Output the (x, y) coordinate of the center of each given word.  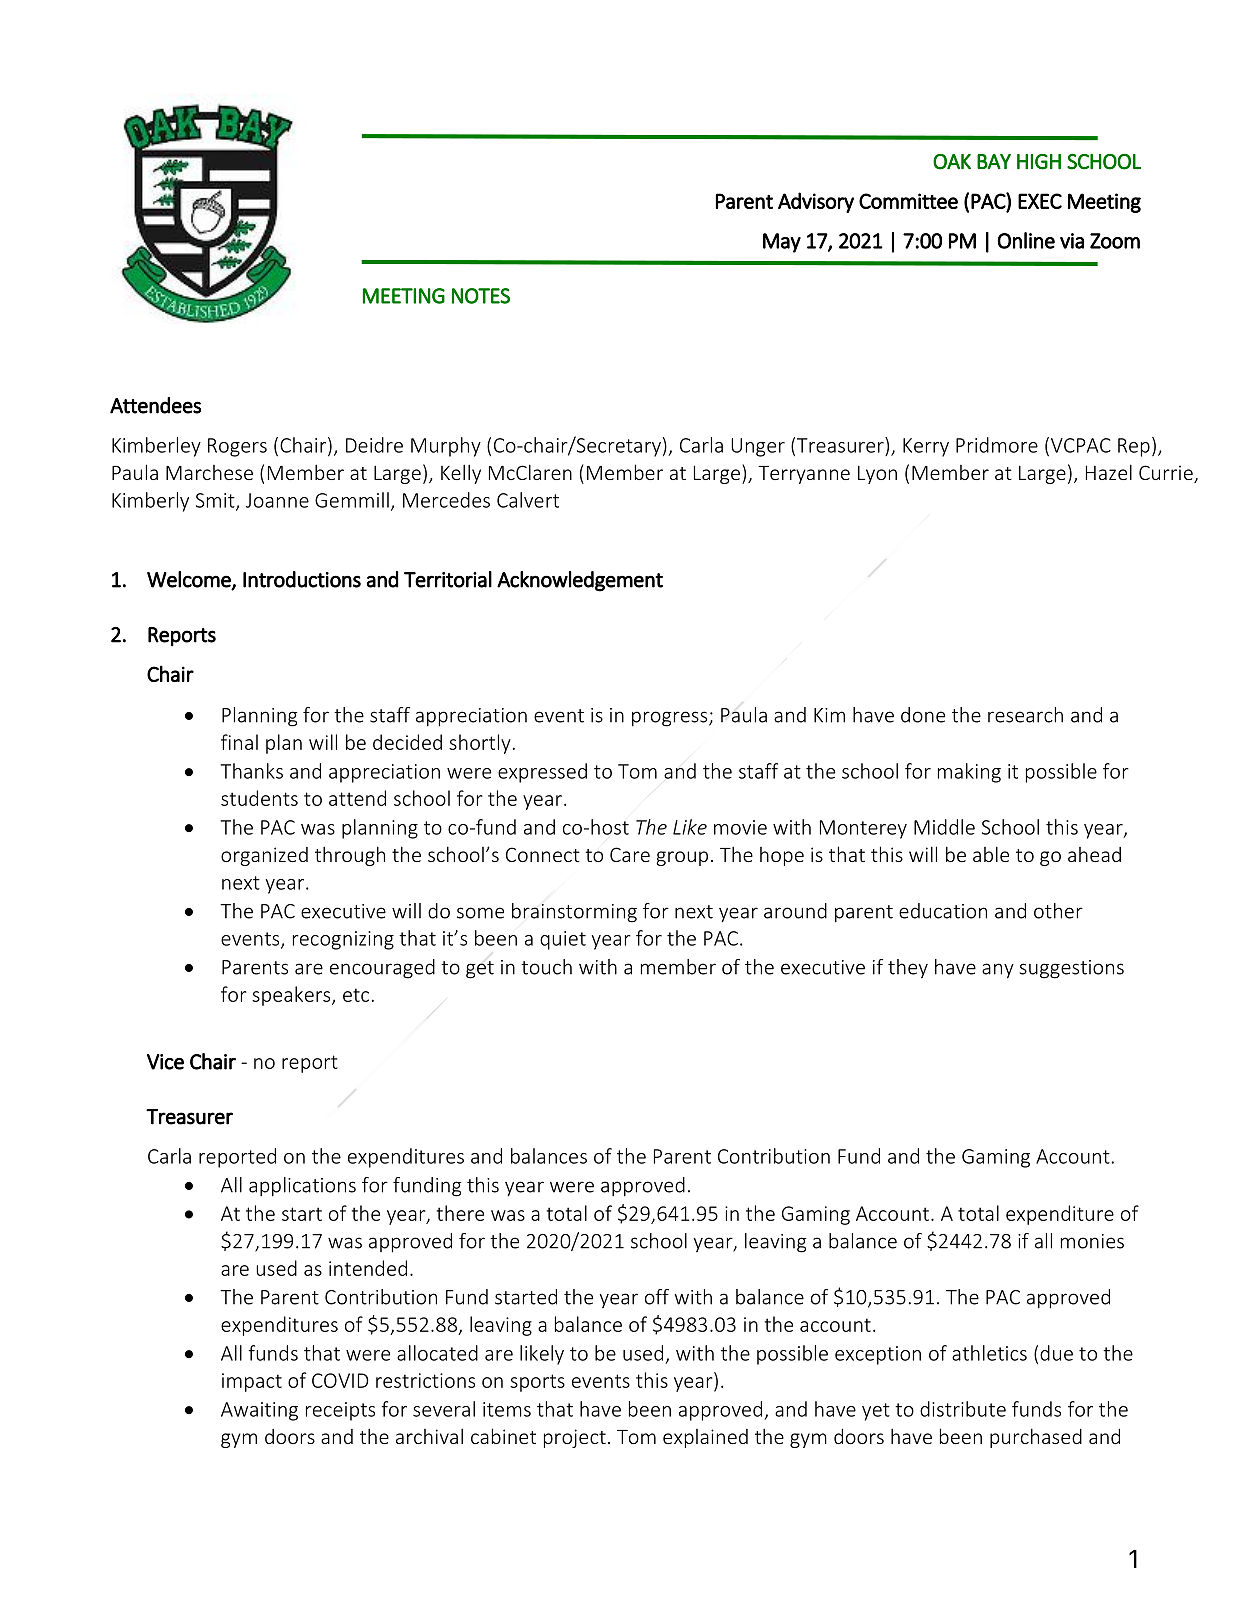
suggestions (1072, 969)
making (969, 773)
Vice (165, 1062)
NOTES (481, 296)
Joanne (277, 500)
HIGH (1039, 162)
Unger (758, 447)
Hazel (1109, 472)
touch (546, 967)
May (782, 243)
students (259, 798)
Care (630, 854)
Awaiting (259, 1411)
